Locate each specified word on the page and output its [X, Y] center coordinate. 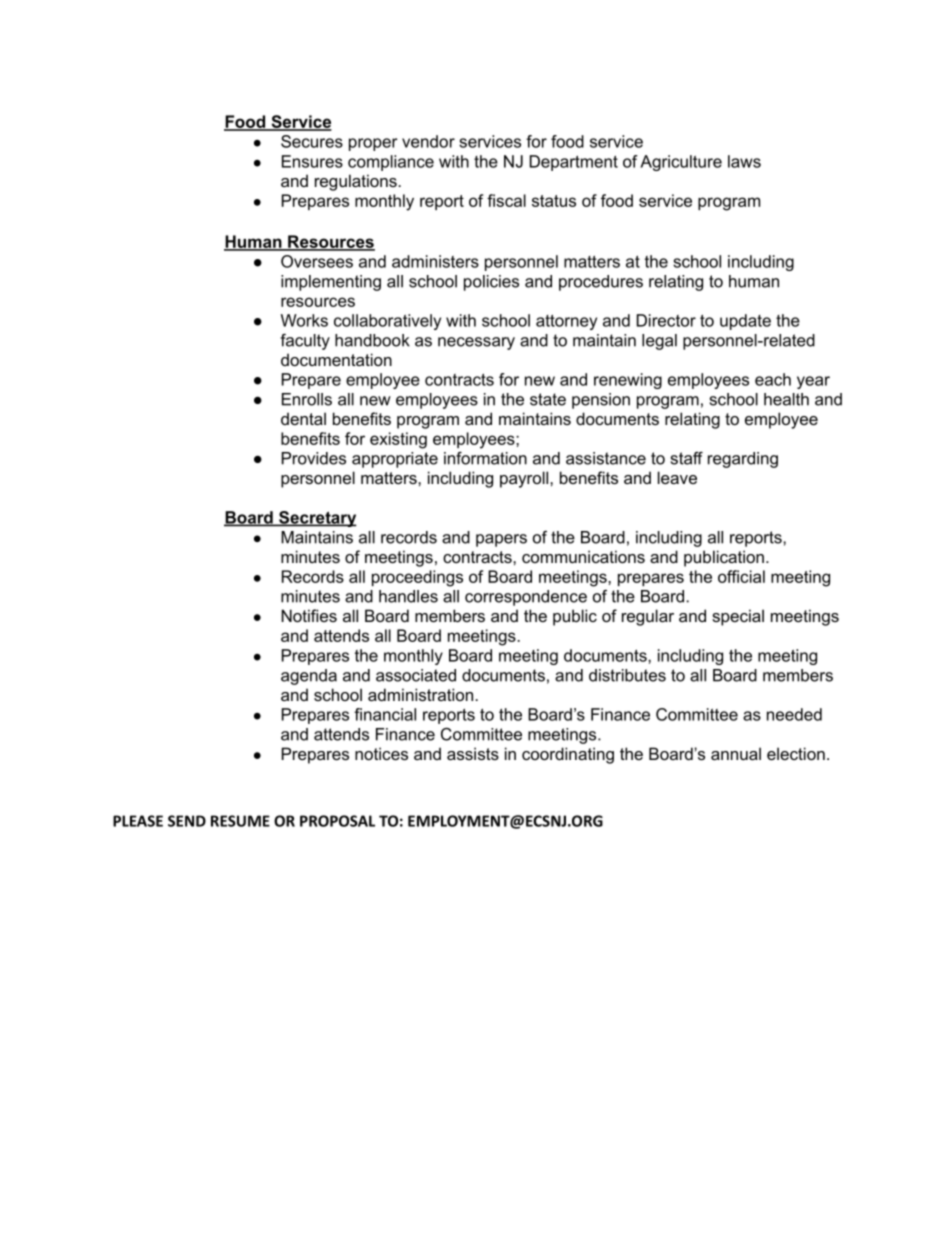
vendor [428, 141]
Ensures [312, 161]
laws [744, 161]
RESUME [240, 821]
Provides [314, 458]
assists [473, 753]
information [485, 458]
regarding [743, 460]
